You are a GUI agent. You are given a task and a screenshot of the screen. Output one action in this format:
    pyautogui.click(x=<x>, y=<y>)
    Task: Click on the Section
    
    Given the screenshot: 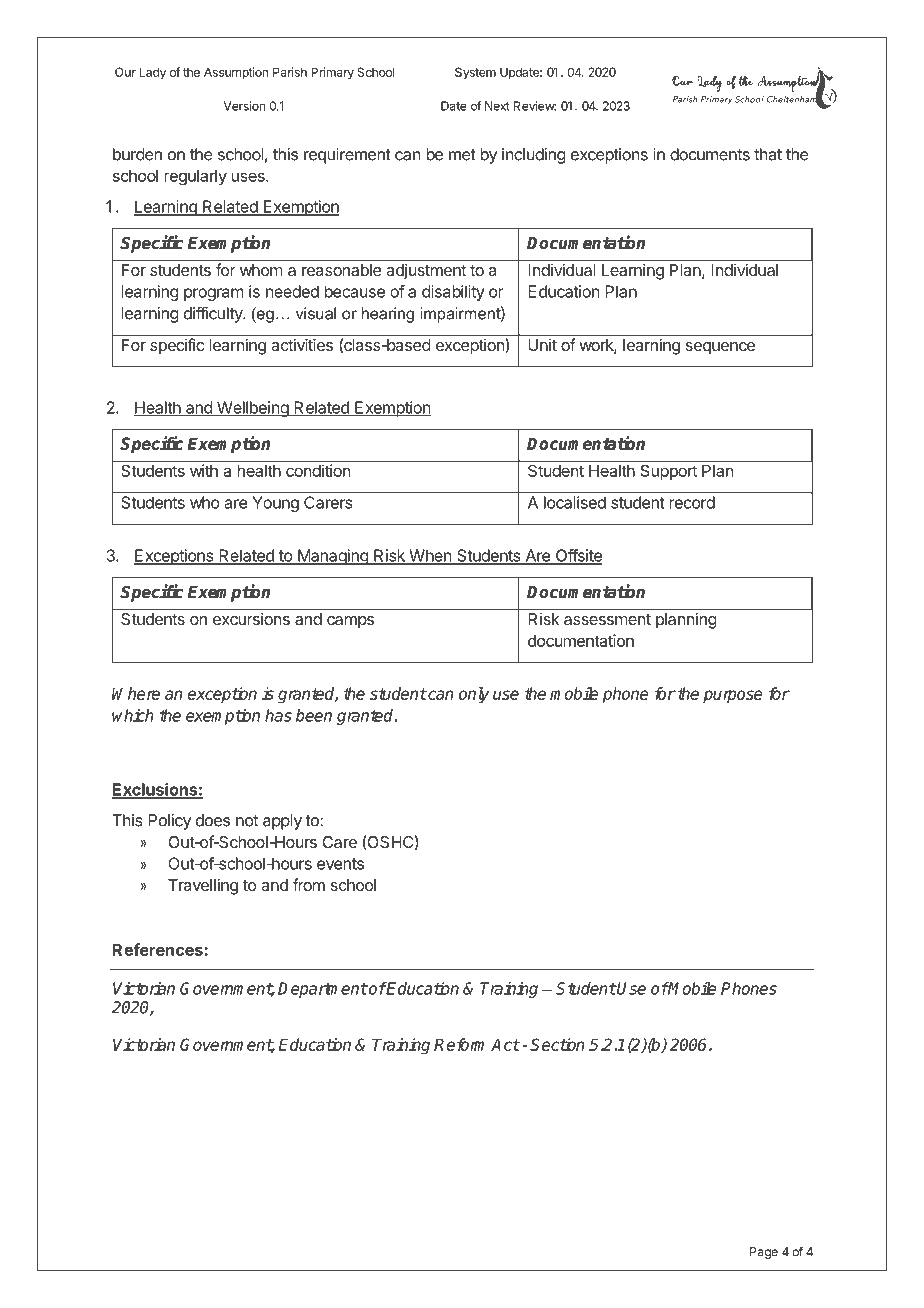 What is the action you would take?
    pyautogui.click(x=557, y=1044)
